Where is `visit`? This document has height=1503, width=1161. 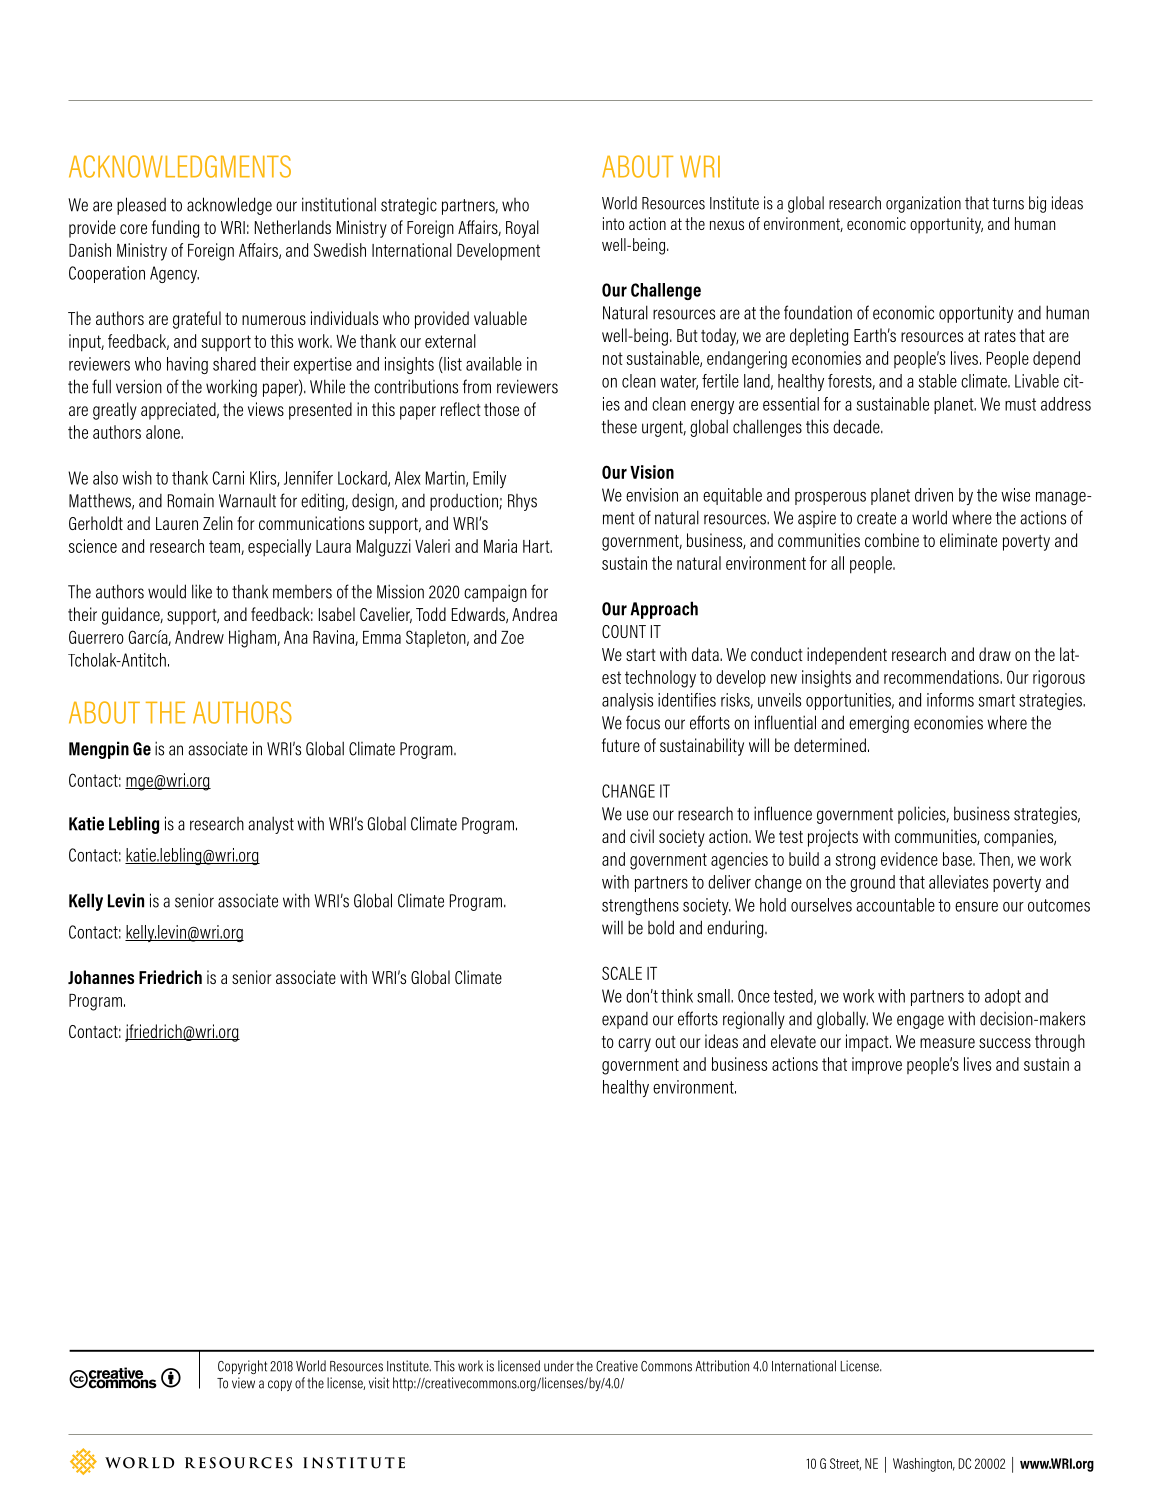
visit is located at coordinates (379, 1383).
